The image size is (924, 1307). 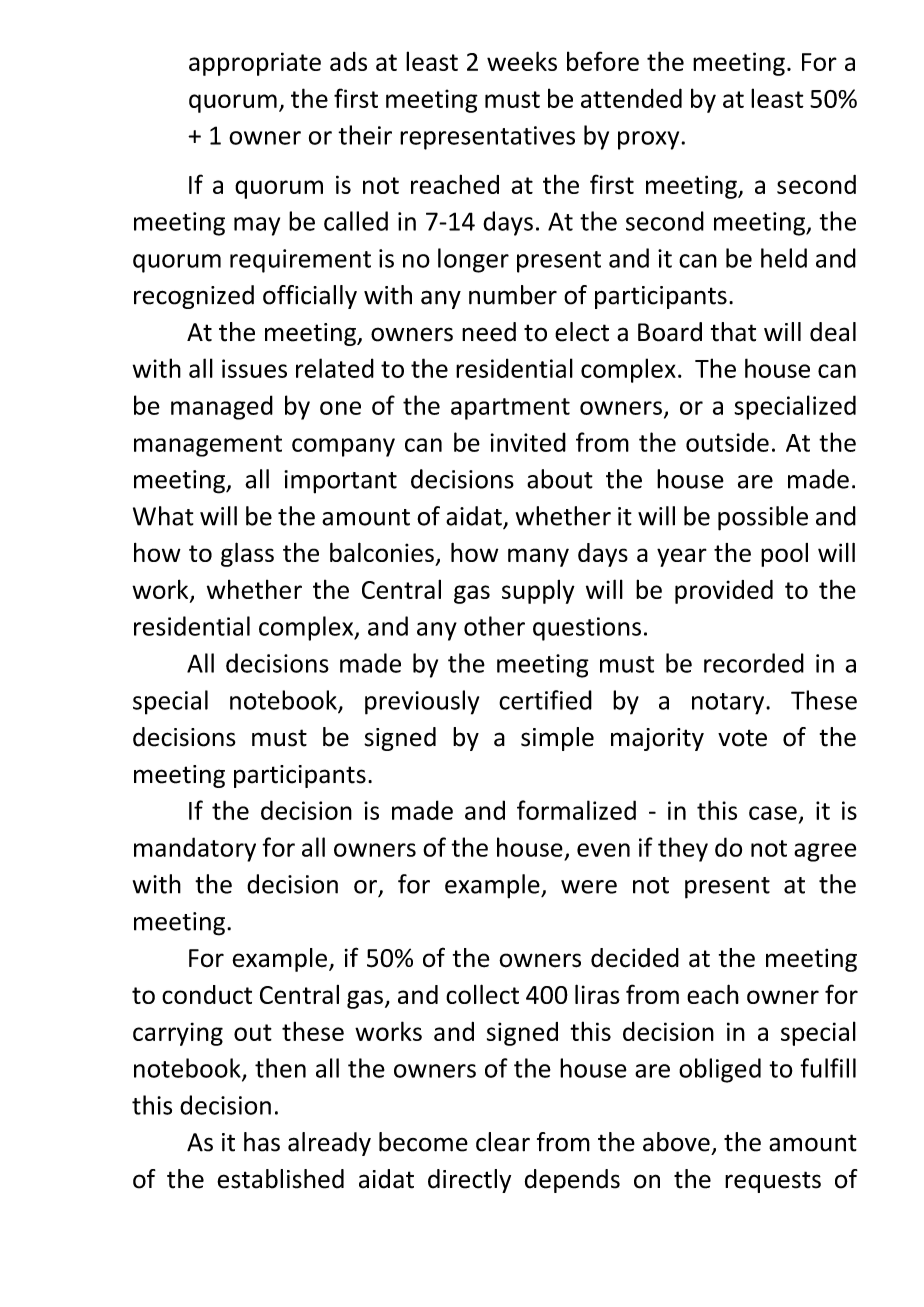 What do you see at coordinates (648, 140) in the screenshot?
I see `proxy` at bounding box center [648, 140].
